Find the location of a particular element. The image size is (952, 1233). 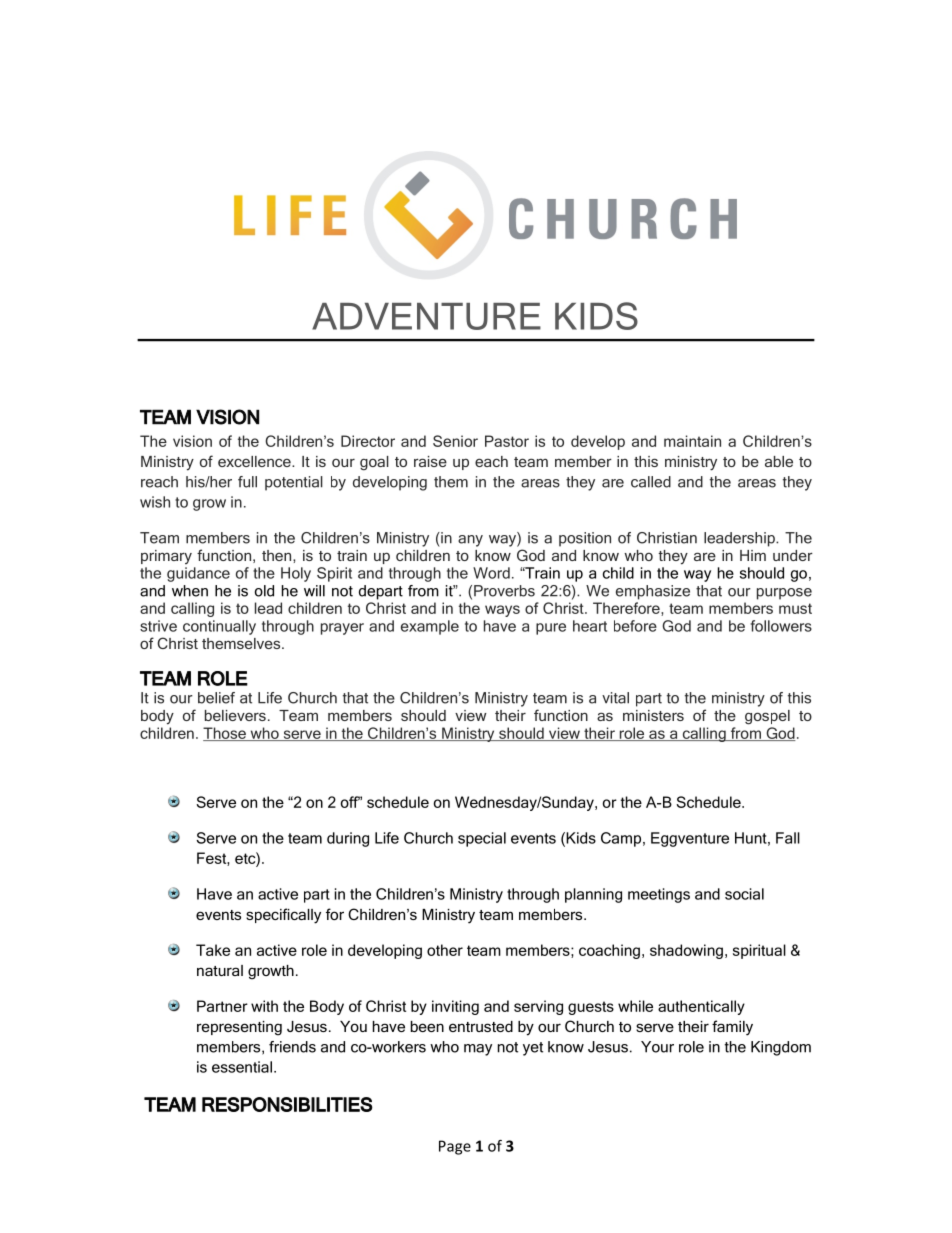

Those is located at coordinates (225, 734).
